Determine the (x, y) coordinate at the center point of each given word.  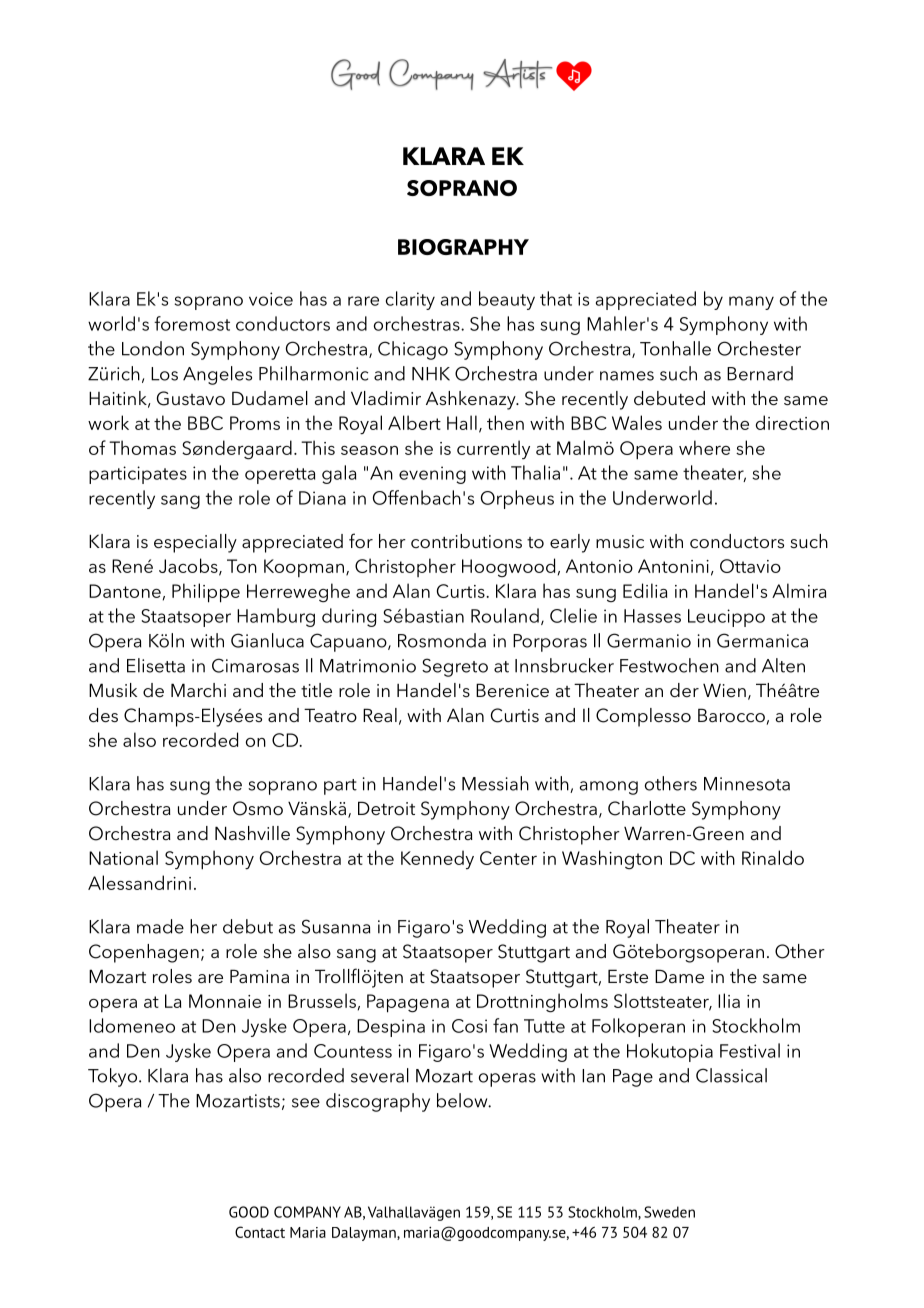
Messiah (495, 783)
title (316, 690)
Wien (724, 691)
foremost (192, 323)
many (751, 303)
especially (195, 543)
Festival (750, 1050)
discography (378, 1102)
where (704, 447)
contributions (466, 541)
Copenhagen (144, 953)
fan (505, 1025)
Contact (260, 1232)
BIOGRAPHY (463, 247)
